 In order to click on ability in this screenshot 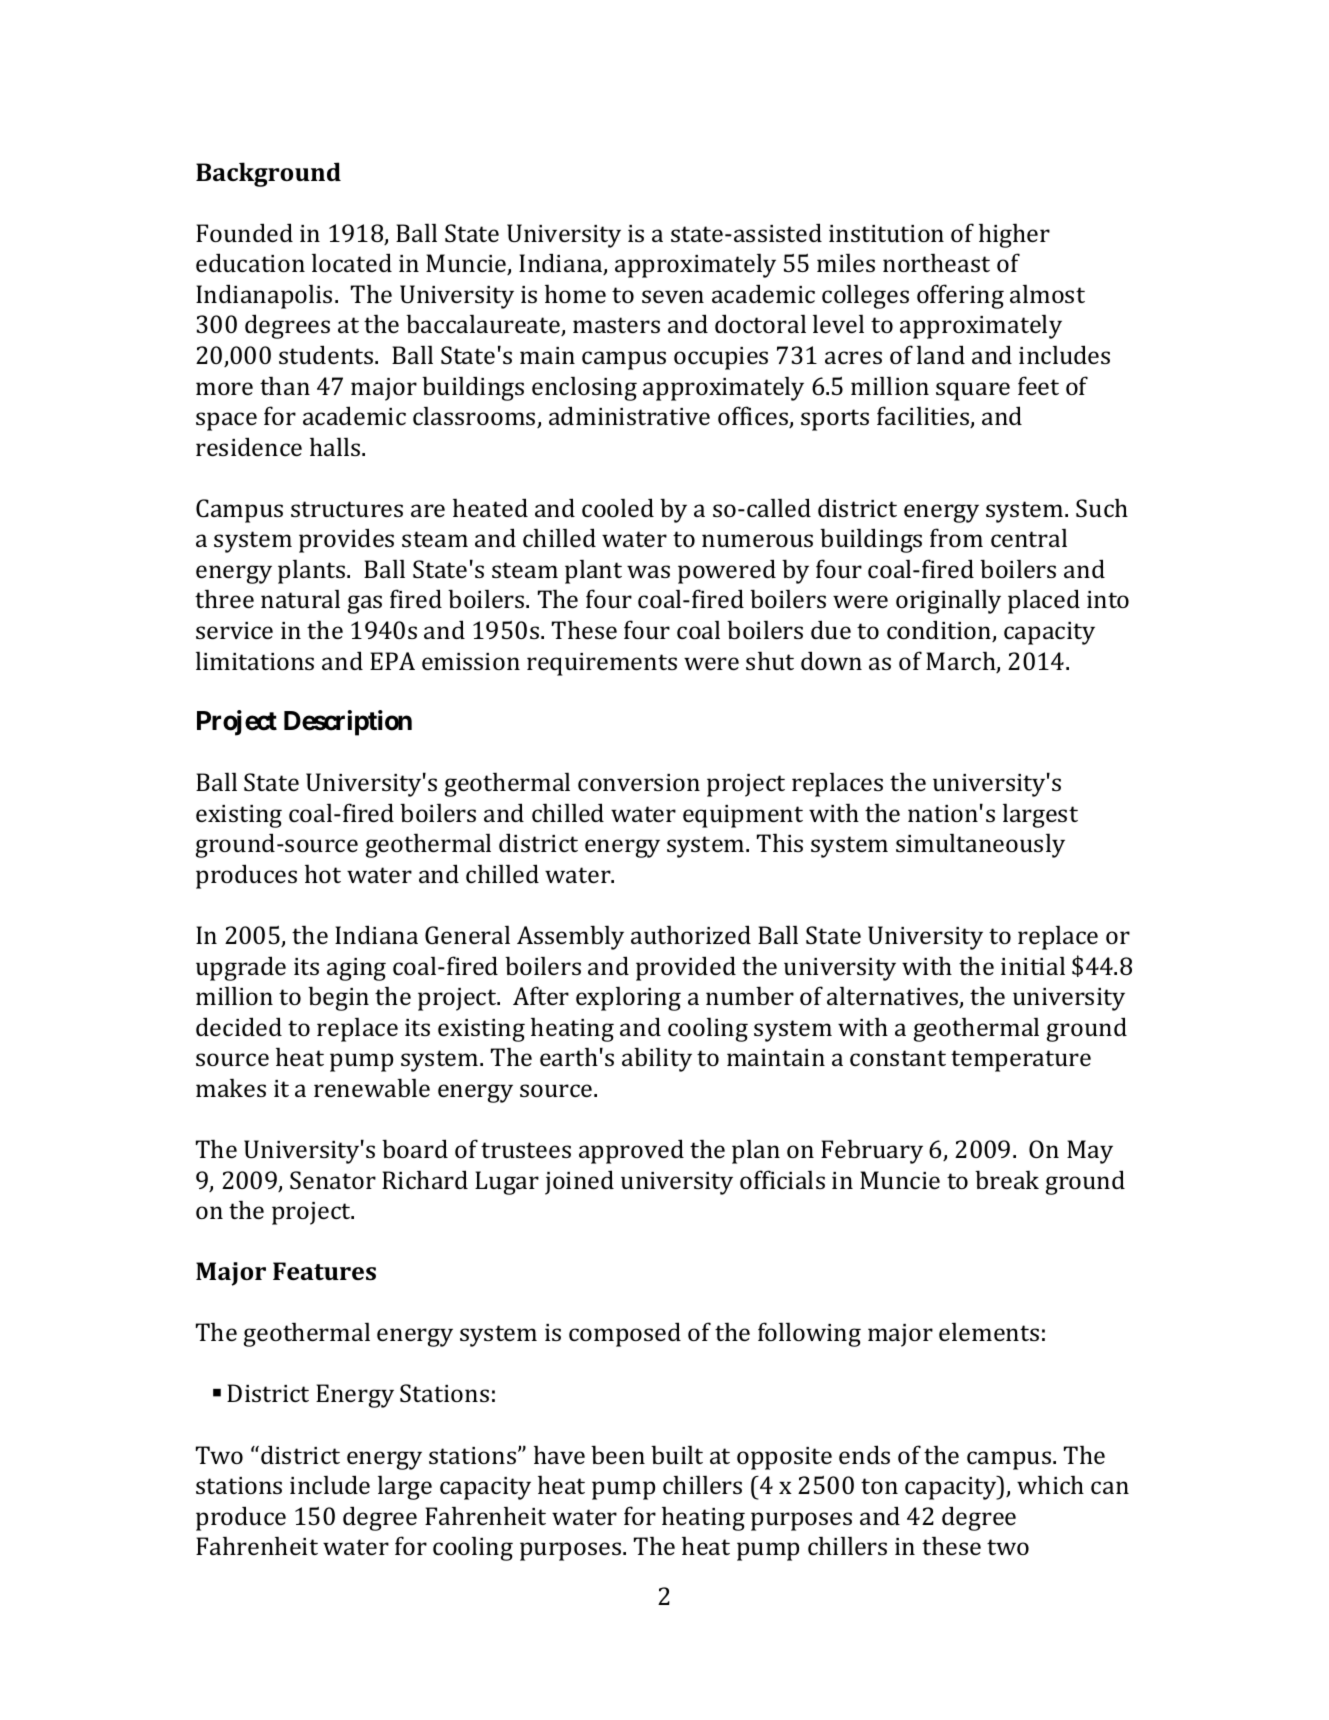, I will do `click(657, 1059)`.
